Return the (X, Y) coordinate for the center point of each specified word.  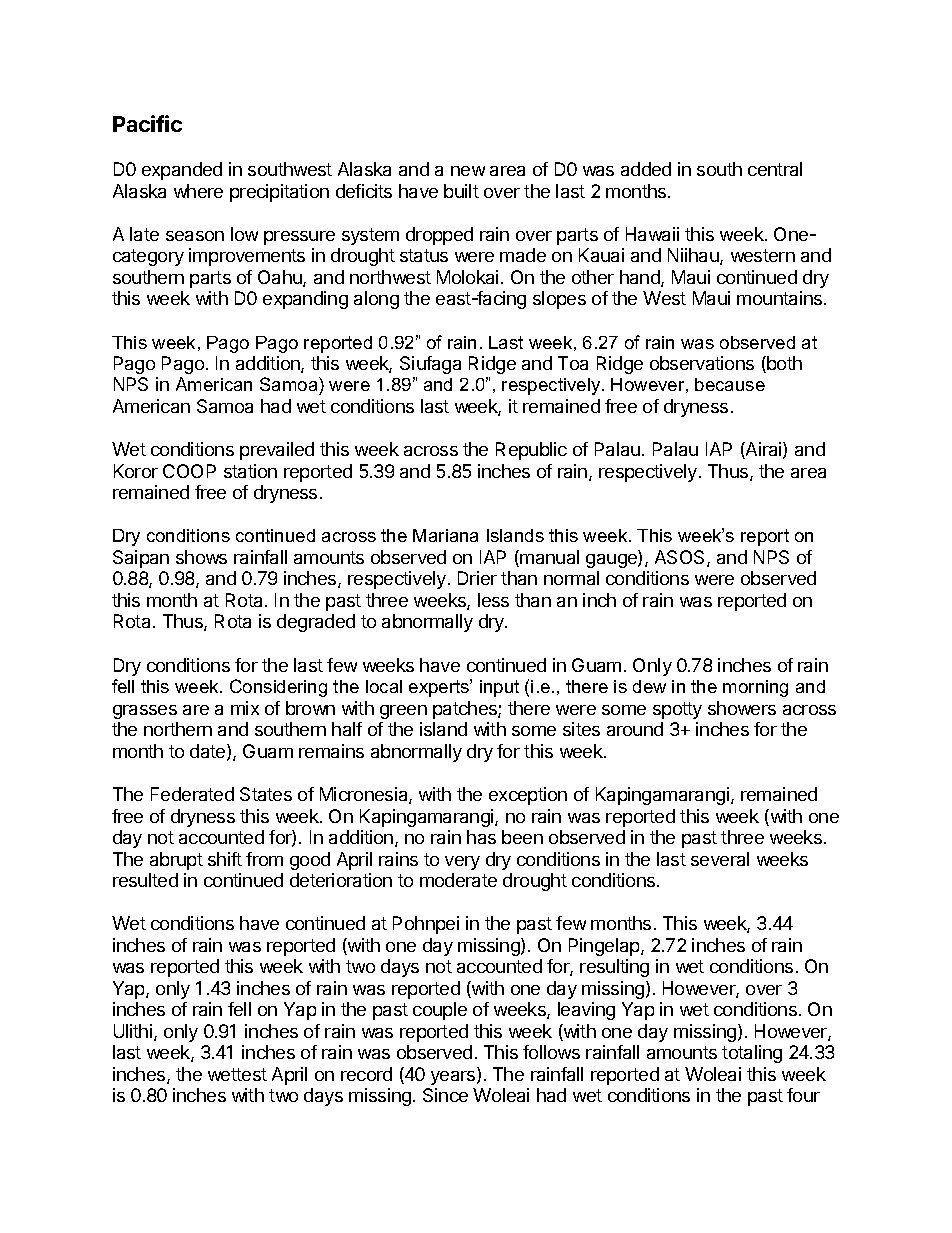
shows (201, 557)
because (730, 384)
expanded (182, 171)
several (720, 859)
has (481, 837)
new (468, 171)
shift (225, 859)
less (493, 600)
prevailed (277, 451)
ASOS (681, 558)
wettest (237, 1074)
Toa (573, 363)
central (775, 169)
